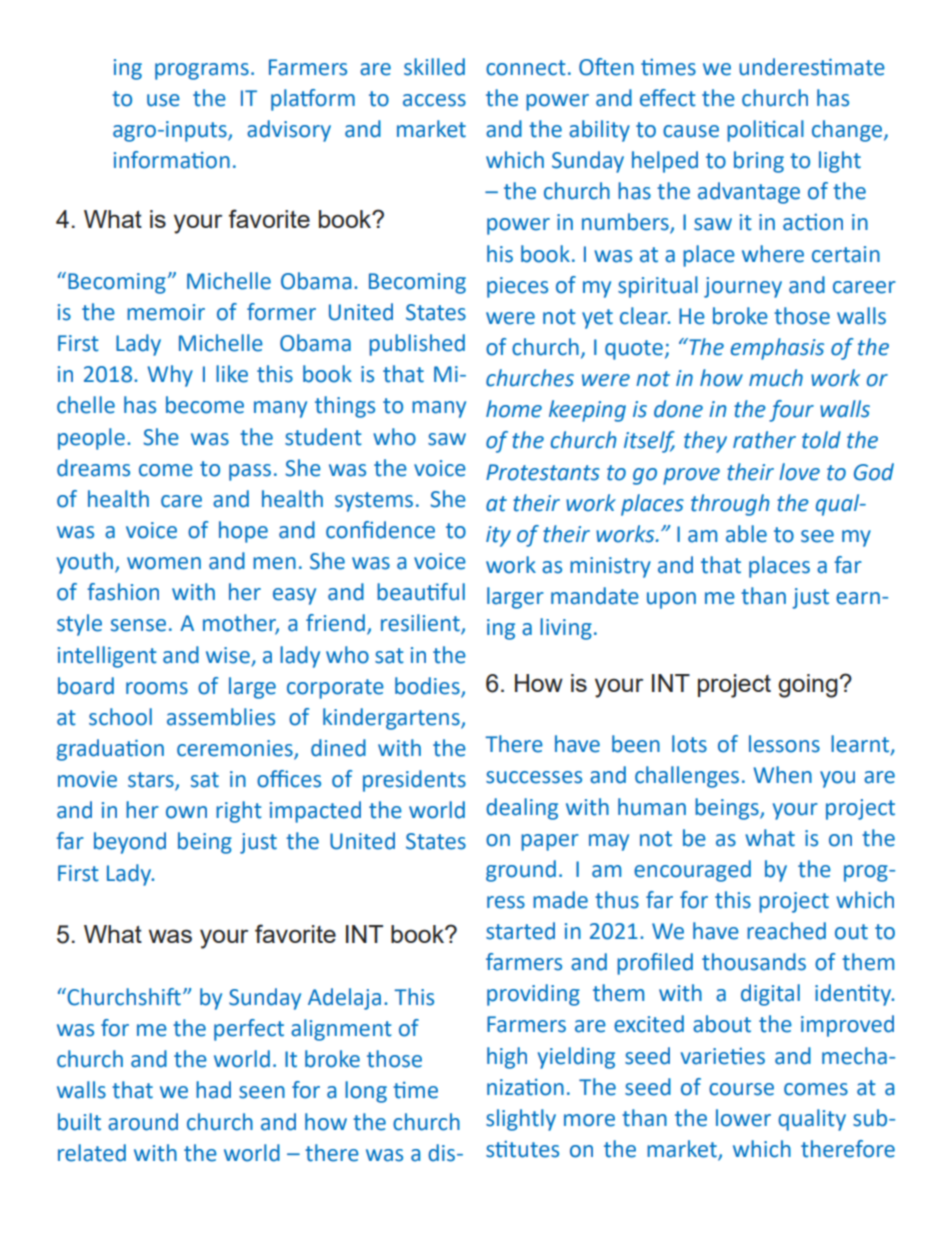 The image size is (952, 1233). I want to click on access, so click(434, 100).
